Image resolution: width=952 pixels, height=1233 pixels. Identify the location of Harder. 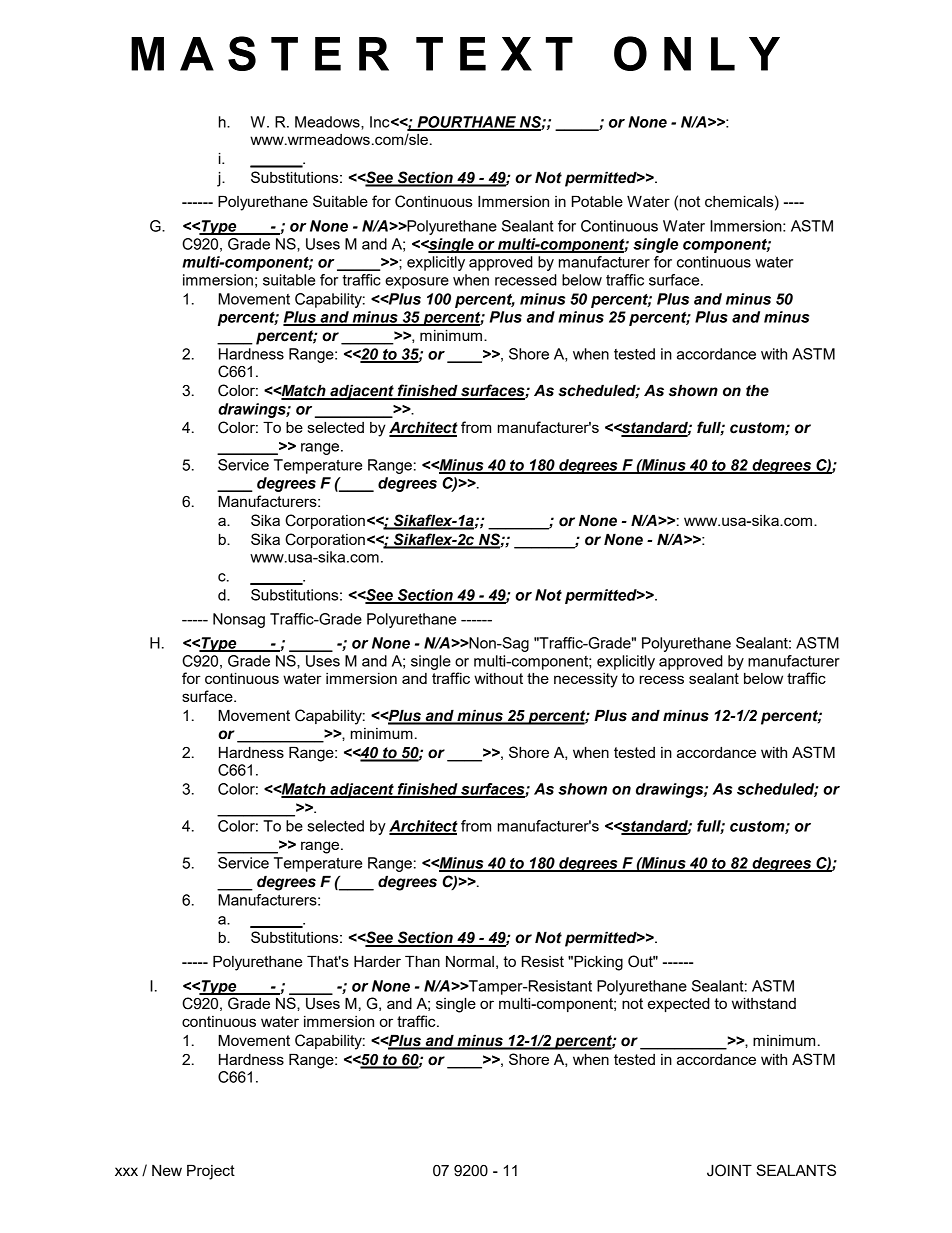
(377, 961).
